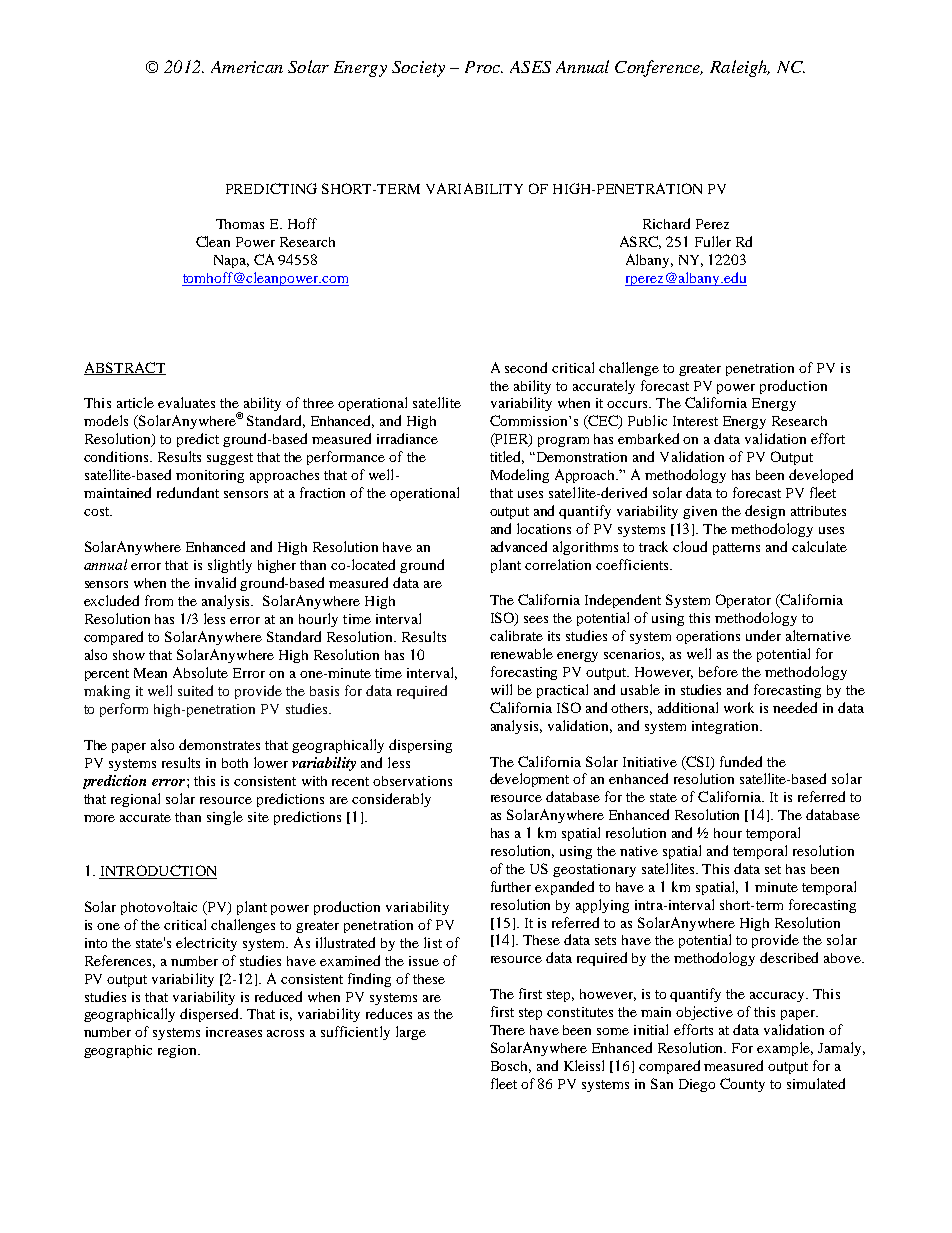  What do you see at coordinates (210, 1015) in the page?
I see `dispersed` at bounding box center [210, 1015].
